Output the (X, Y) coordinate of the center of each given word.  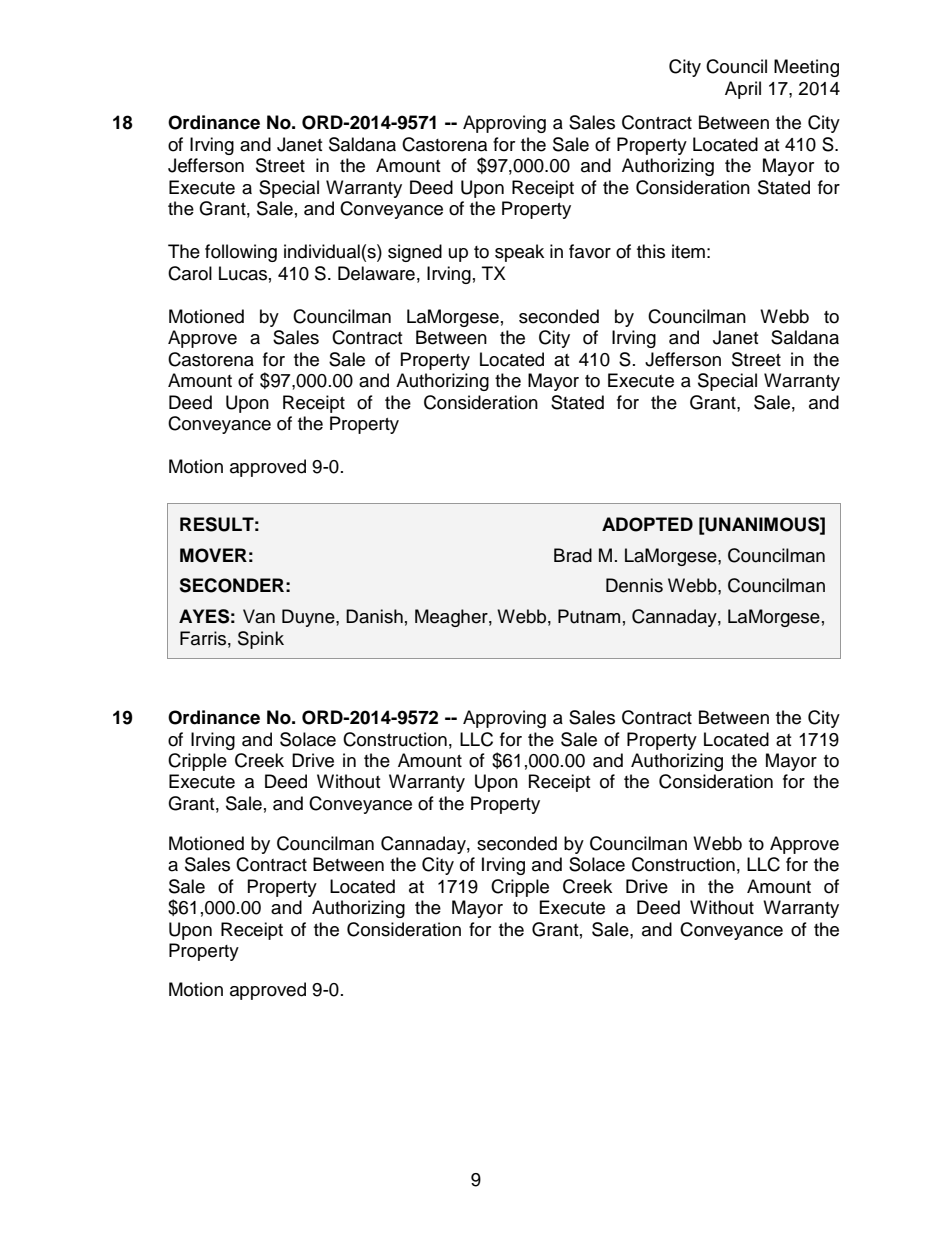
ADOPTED (647, 524)
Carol (190, 273)
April (743, 90)
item (688, 251)
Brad (573, 555)
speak (519, 253)
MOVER (213, 555)
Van (259, 616)
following (241, 253)
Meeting (806, 68)
